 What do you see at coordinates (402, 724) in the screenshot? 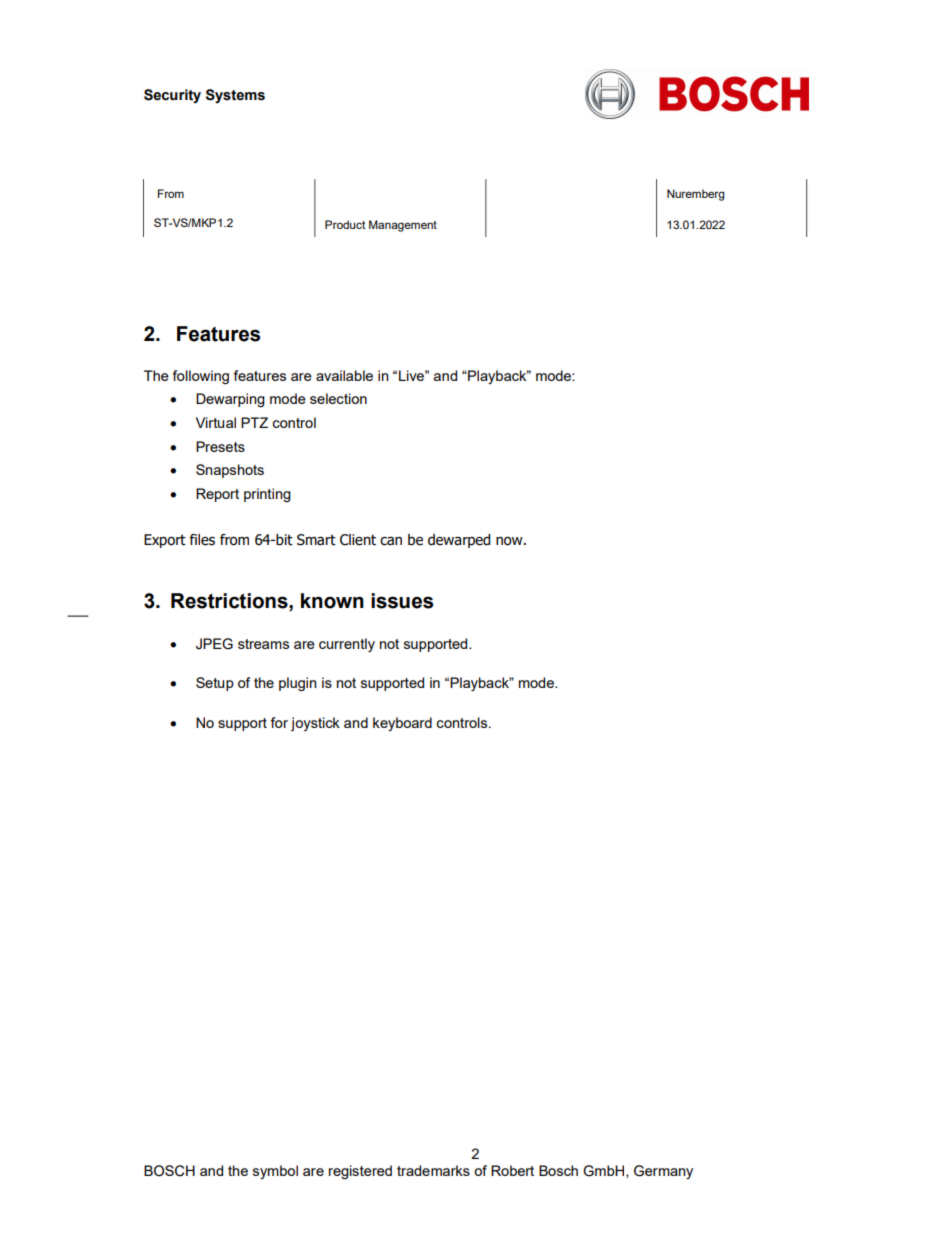
I see `keyboard` at bounding box center [402, 724].
